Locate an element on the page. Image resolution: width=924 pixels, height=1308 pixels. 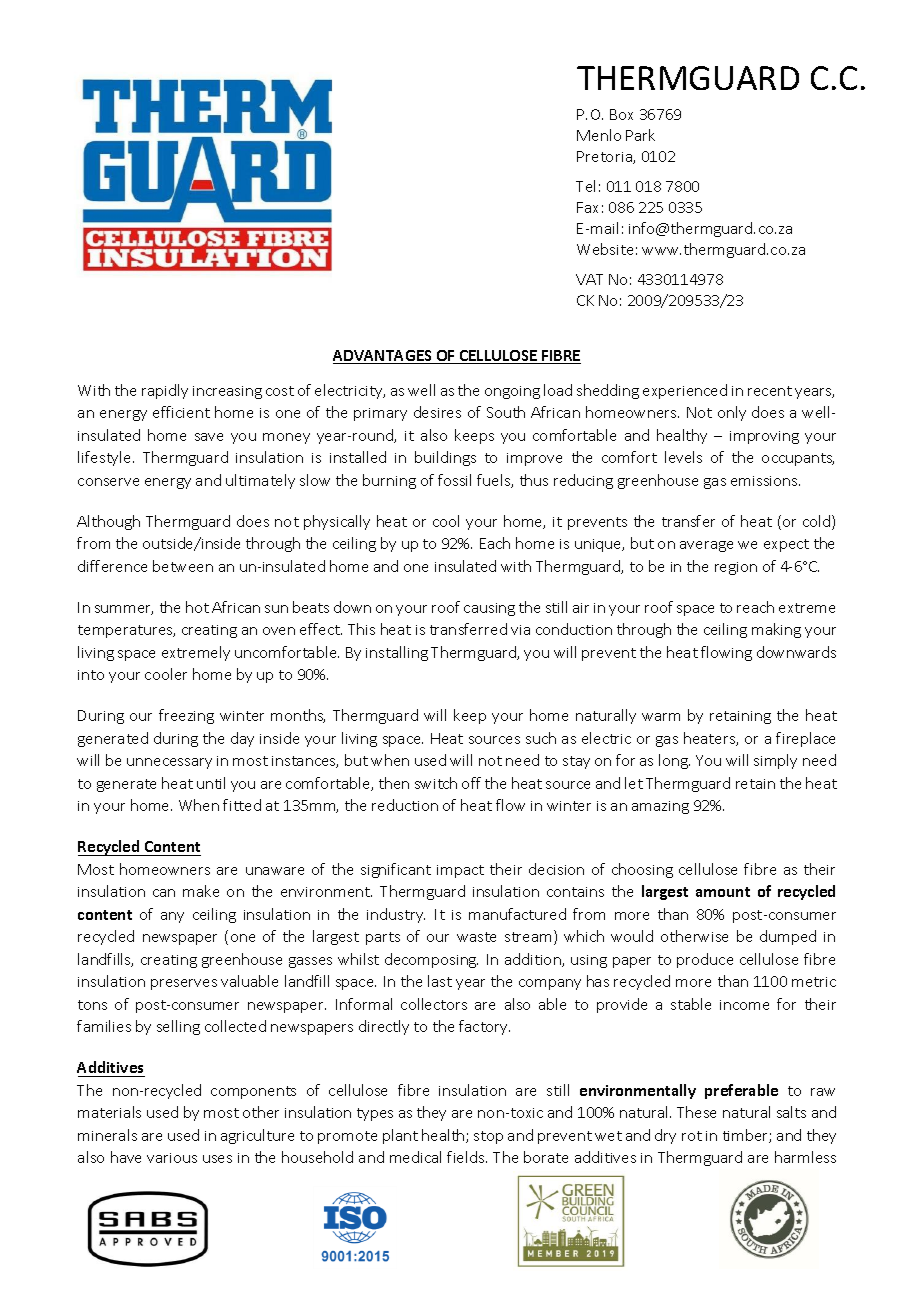
Menlo is located at coordinates (599, 135).
